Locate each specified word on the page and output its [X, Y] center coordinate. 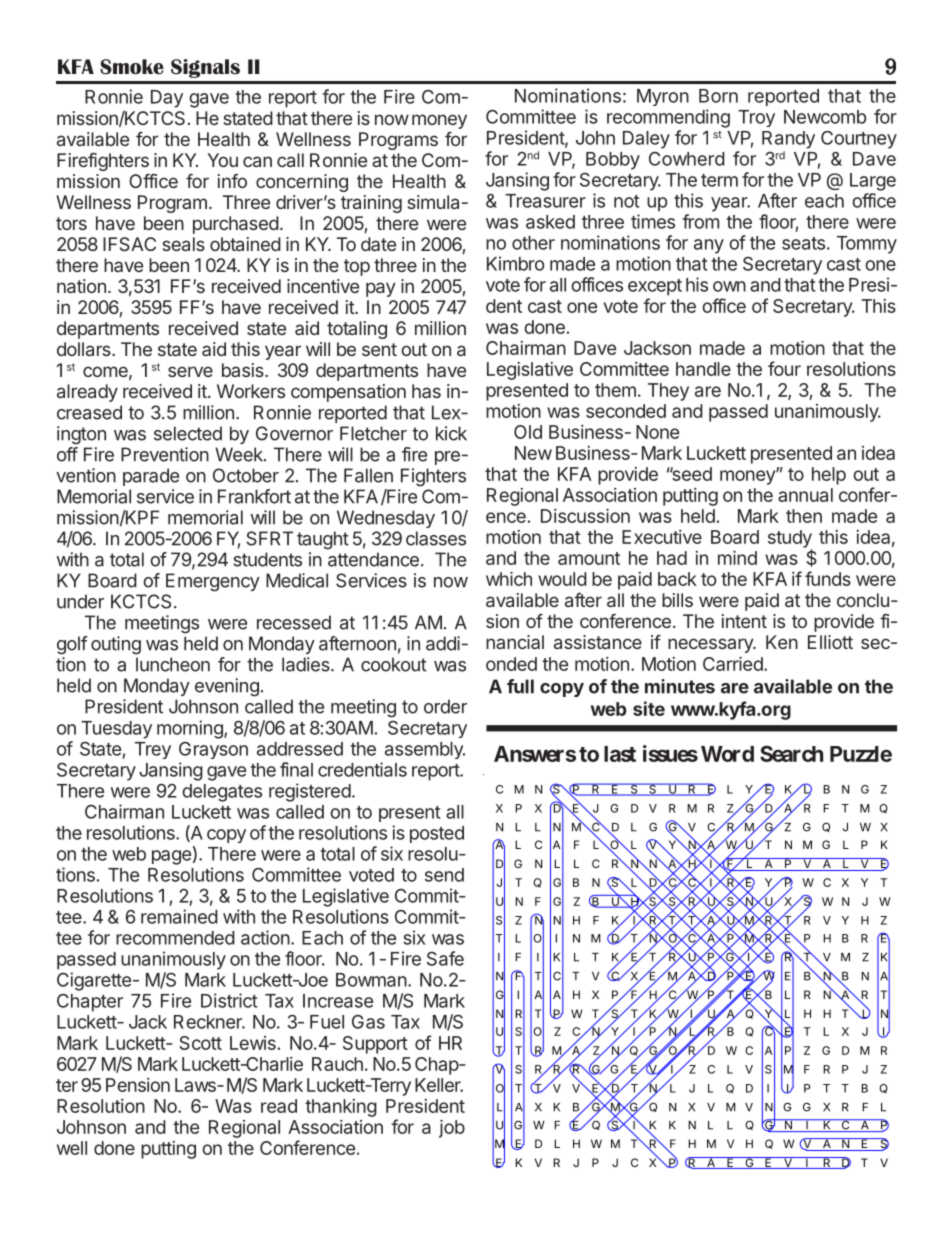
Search [791, 753]
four [784, 368]
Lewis [253, 1043]
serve [190, 371]
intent [744, 621]
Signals [205, 68]
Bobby [613, 161]
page [171, 857]
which [509, 579]
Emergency [213, 582]
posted [437, 834]
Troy [756, 118]
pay [381, 289]
